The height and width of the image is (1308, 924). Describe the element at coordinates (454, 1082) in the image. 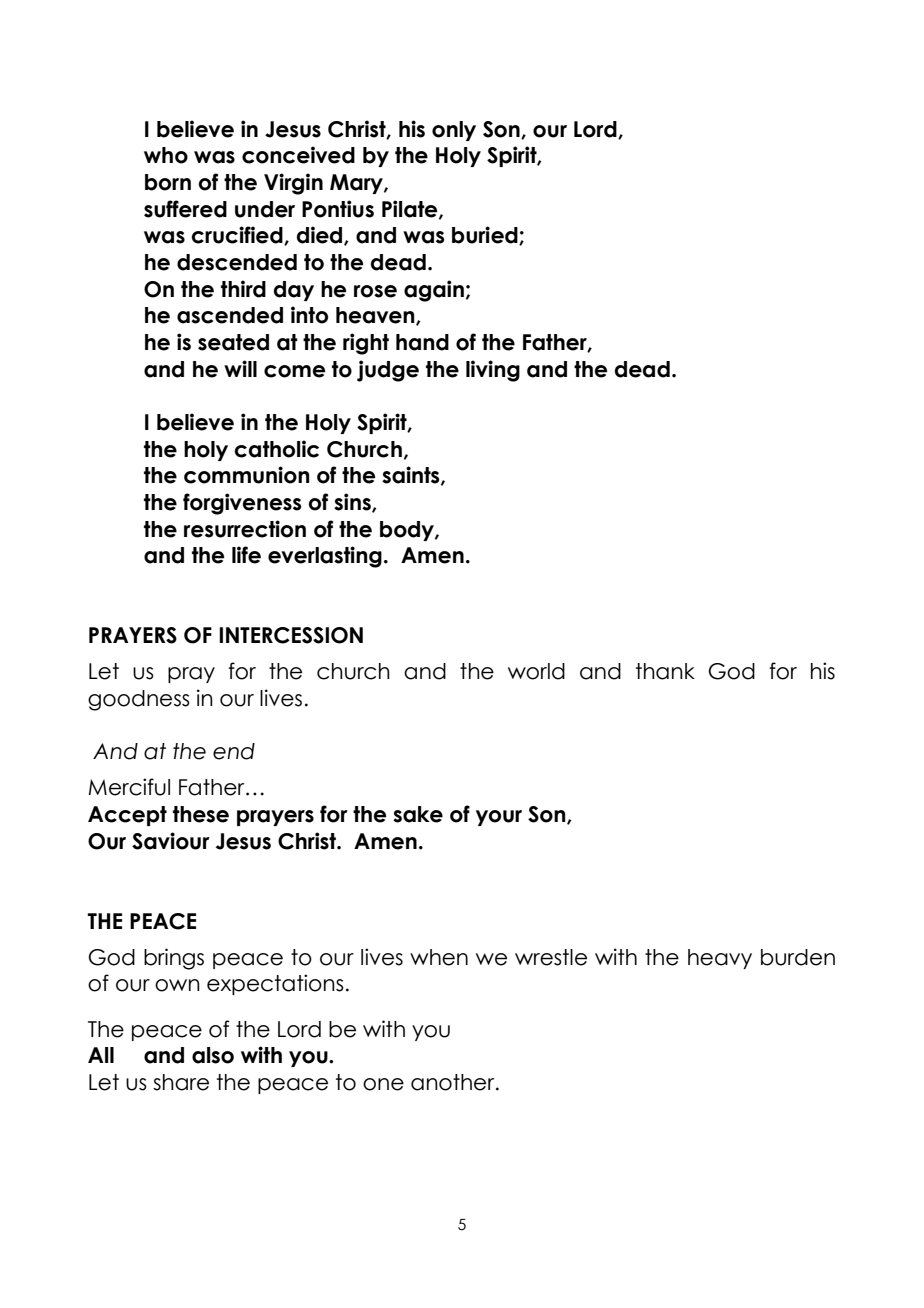

I see `another` at that location.
